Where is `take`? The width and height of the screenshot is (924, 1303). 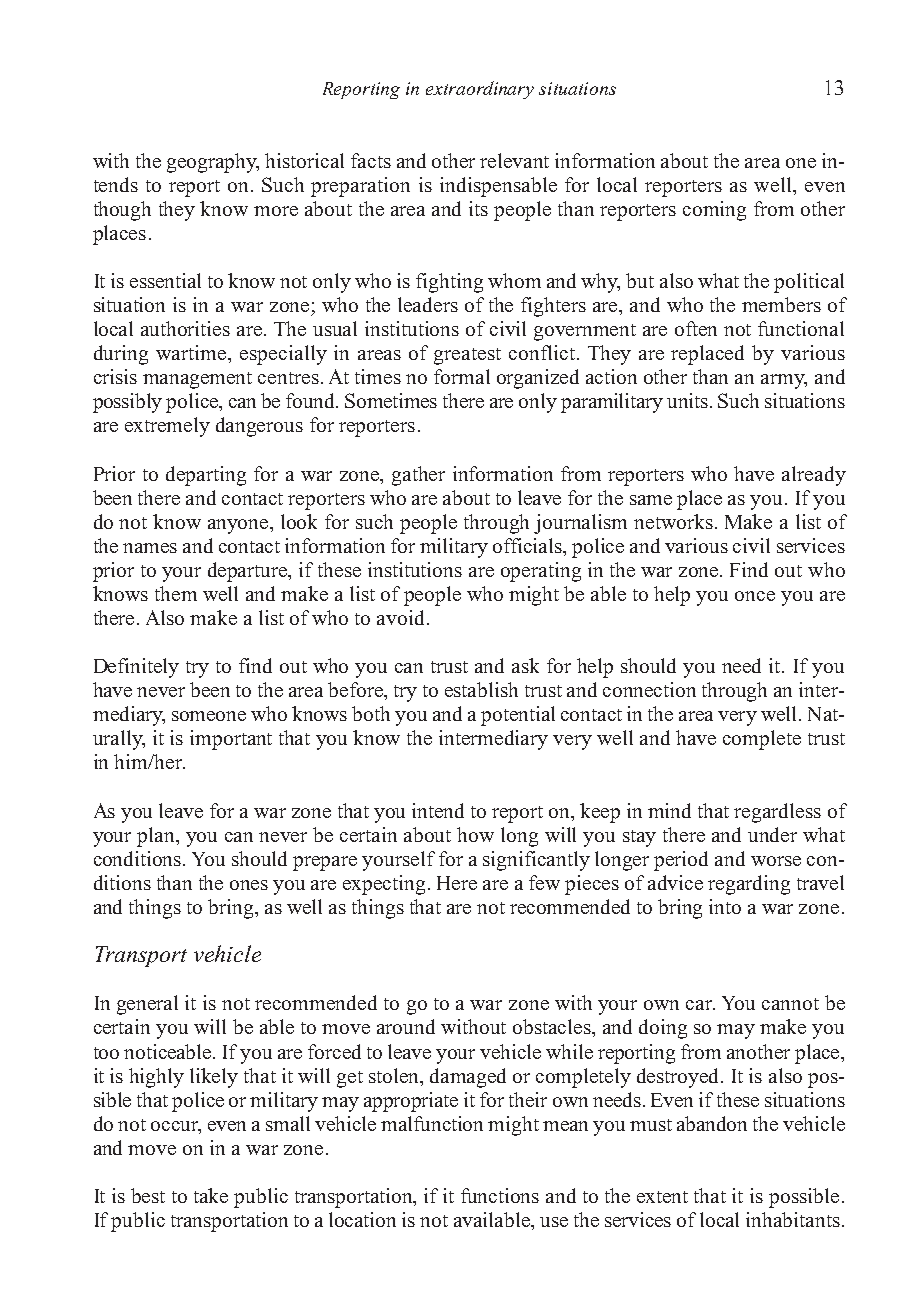 take is located at coordinates (211, 1195).
